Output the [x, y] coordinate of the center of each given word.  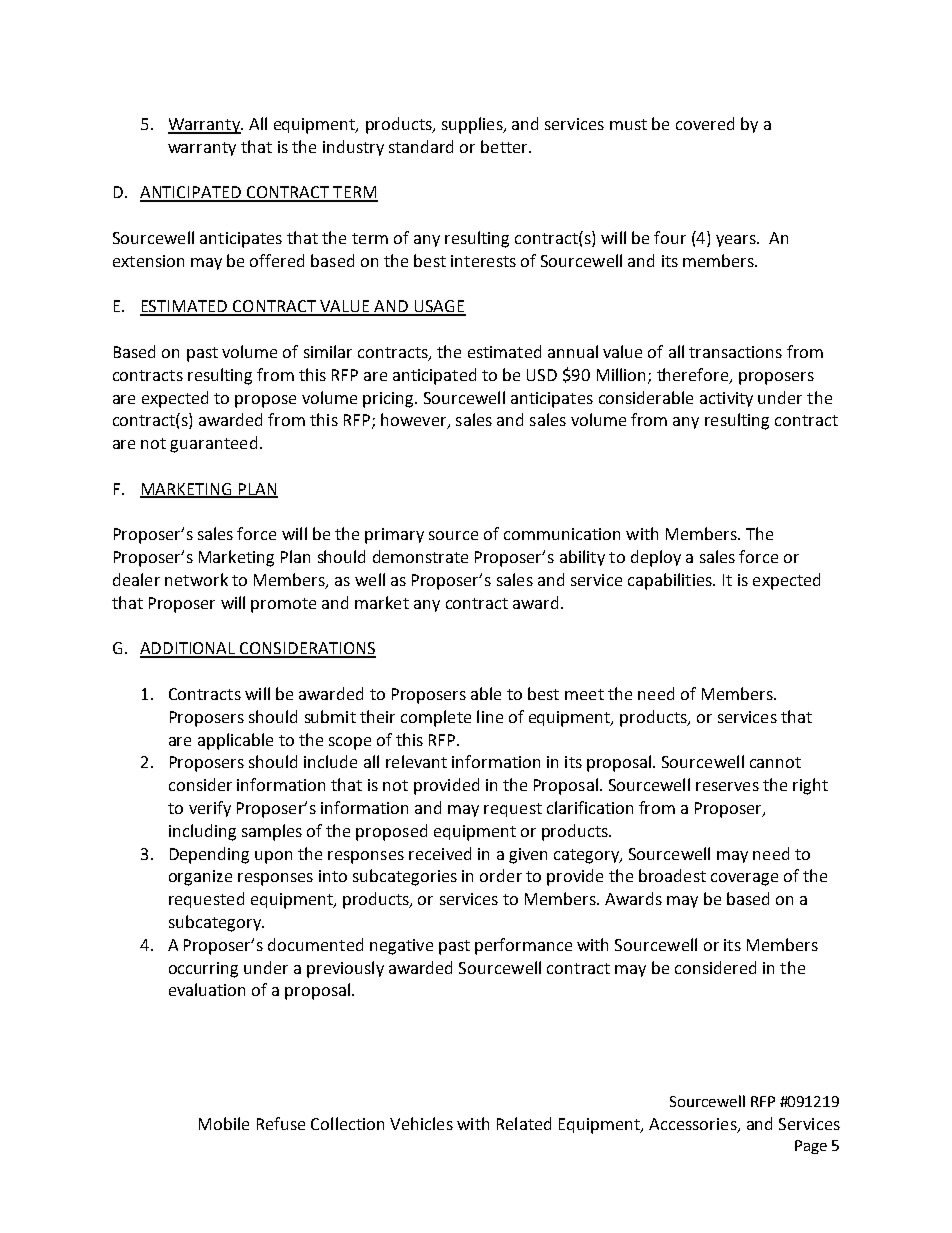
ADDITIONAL [189, 649]
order [501, 875]
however [415, 421]
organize [200, 878]
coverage [744, 879]
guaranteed [213, 444]
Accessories [694, 1125]
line [490, 716]
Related [524, 1123]
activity [726, 399]
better [505, 146]
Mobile [224, 1123]
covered [705, 123]
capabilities [671, 581]
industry [353, 148]
